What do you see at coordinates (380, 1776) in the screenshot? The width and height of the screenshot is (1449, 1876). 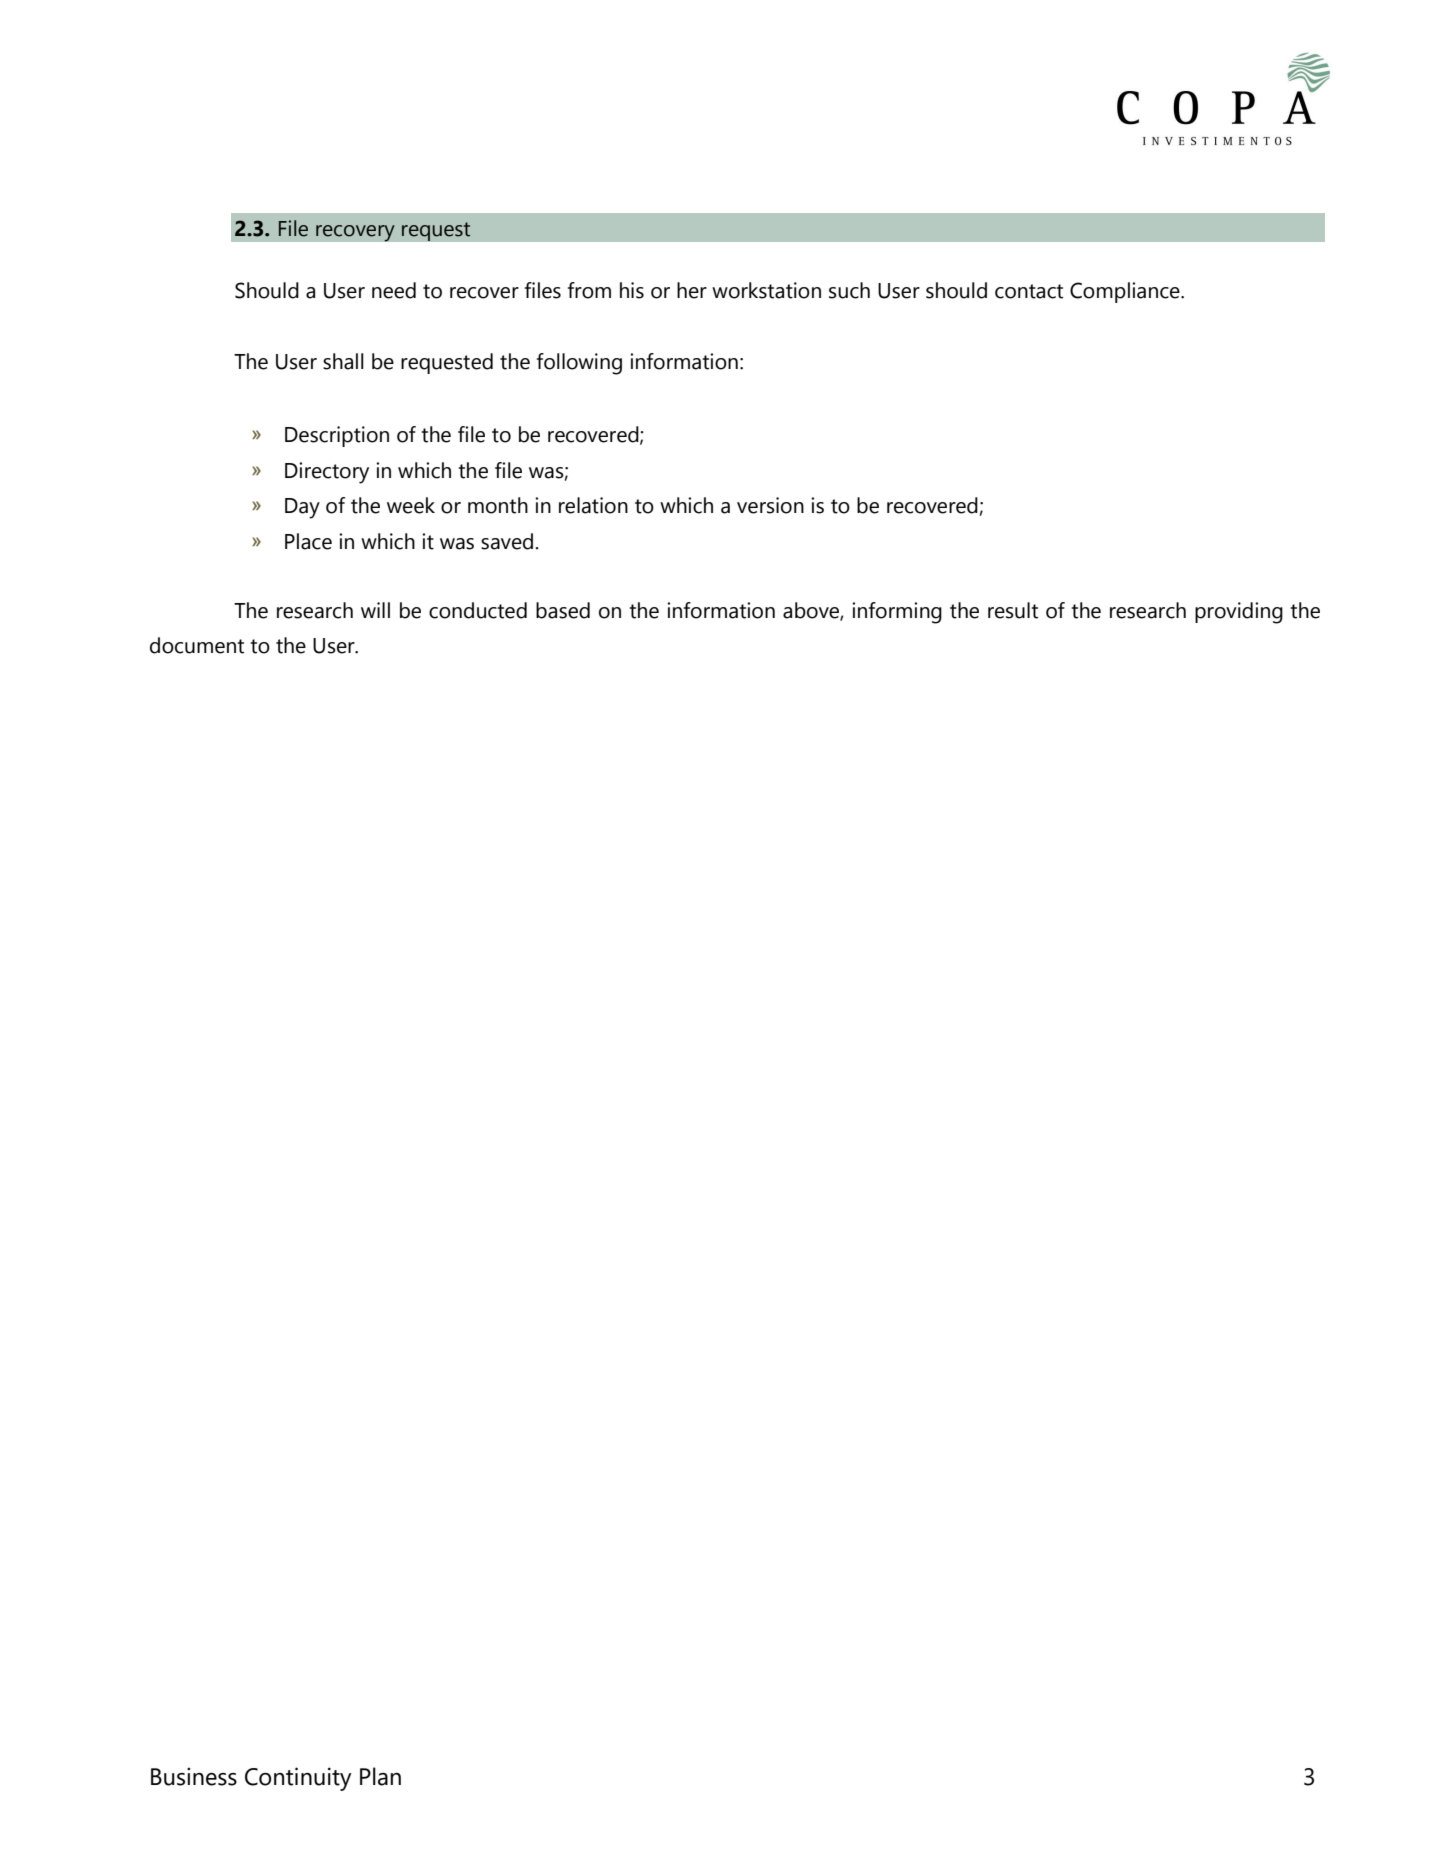 I see `Plan` at bounding box center [380, 1776].
